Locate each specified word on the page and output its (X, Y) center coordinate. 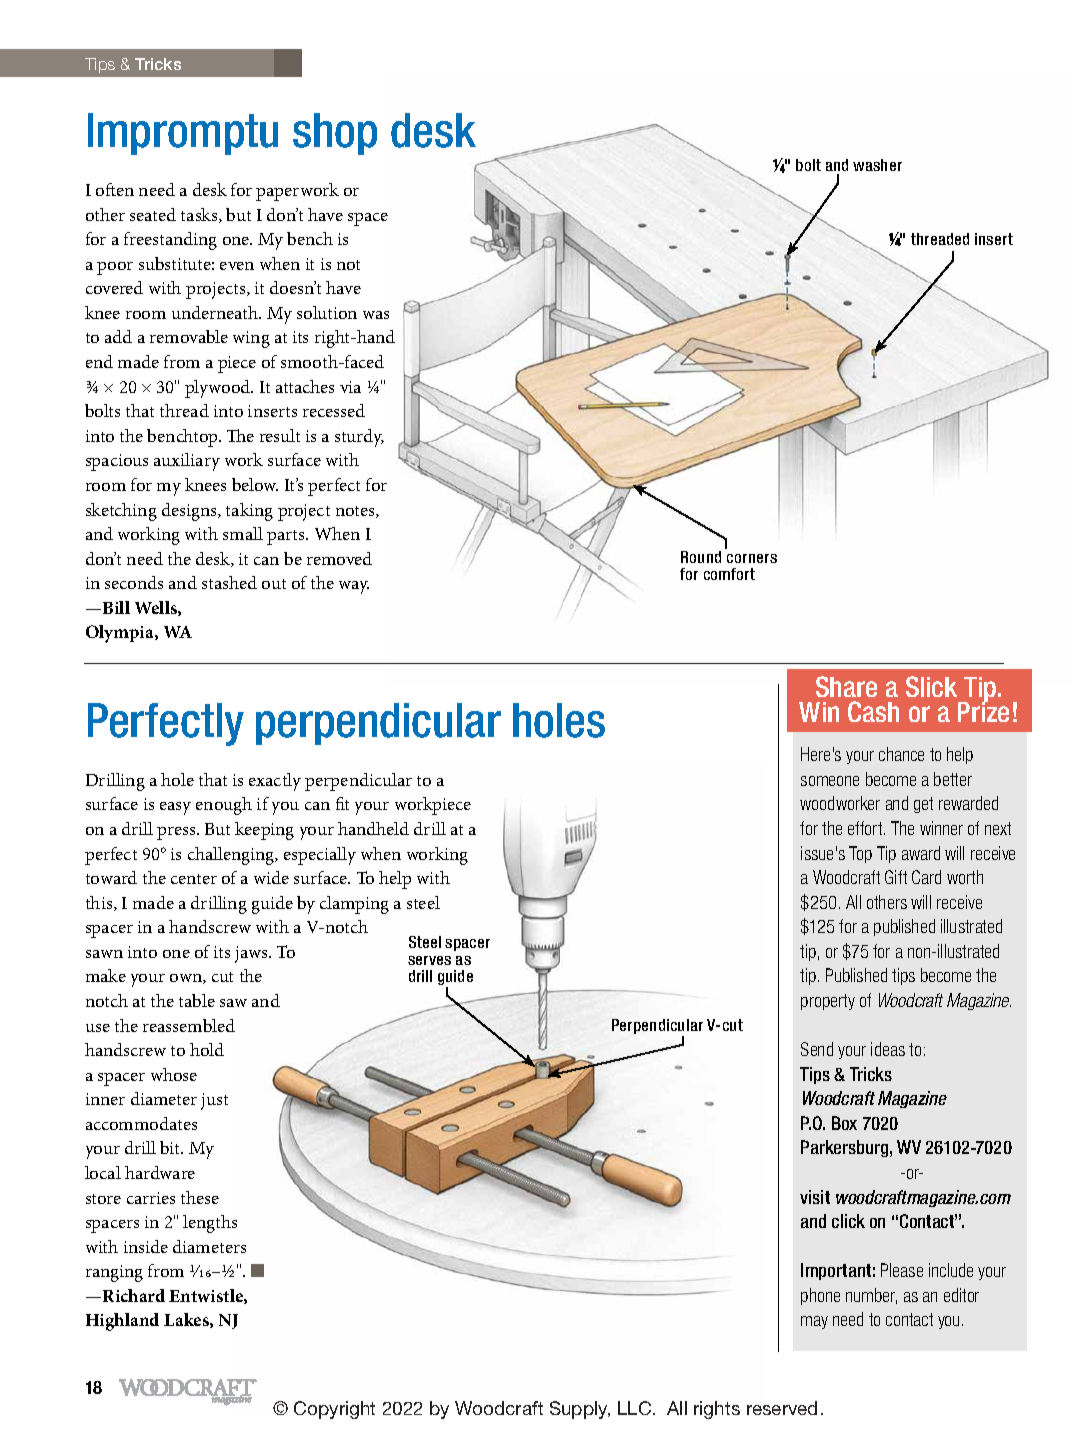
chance (901, 754)
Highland (122, 1322)
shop (335, 134)
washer (877, 165)
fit (342, 803)
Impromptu (183, 134)
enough (224, 806)
